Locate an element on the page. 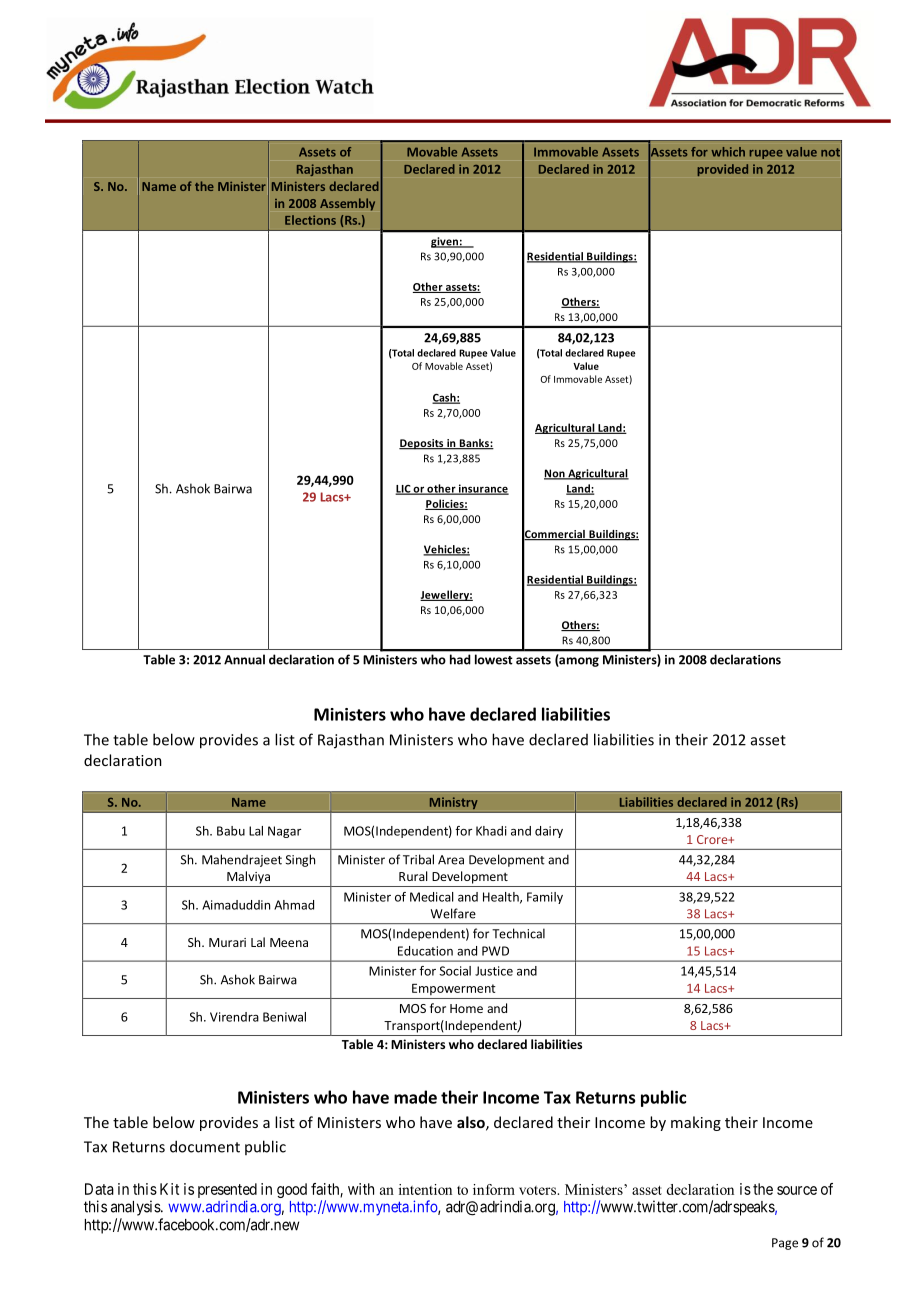  Babu is located at coordinates (231, 831).
